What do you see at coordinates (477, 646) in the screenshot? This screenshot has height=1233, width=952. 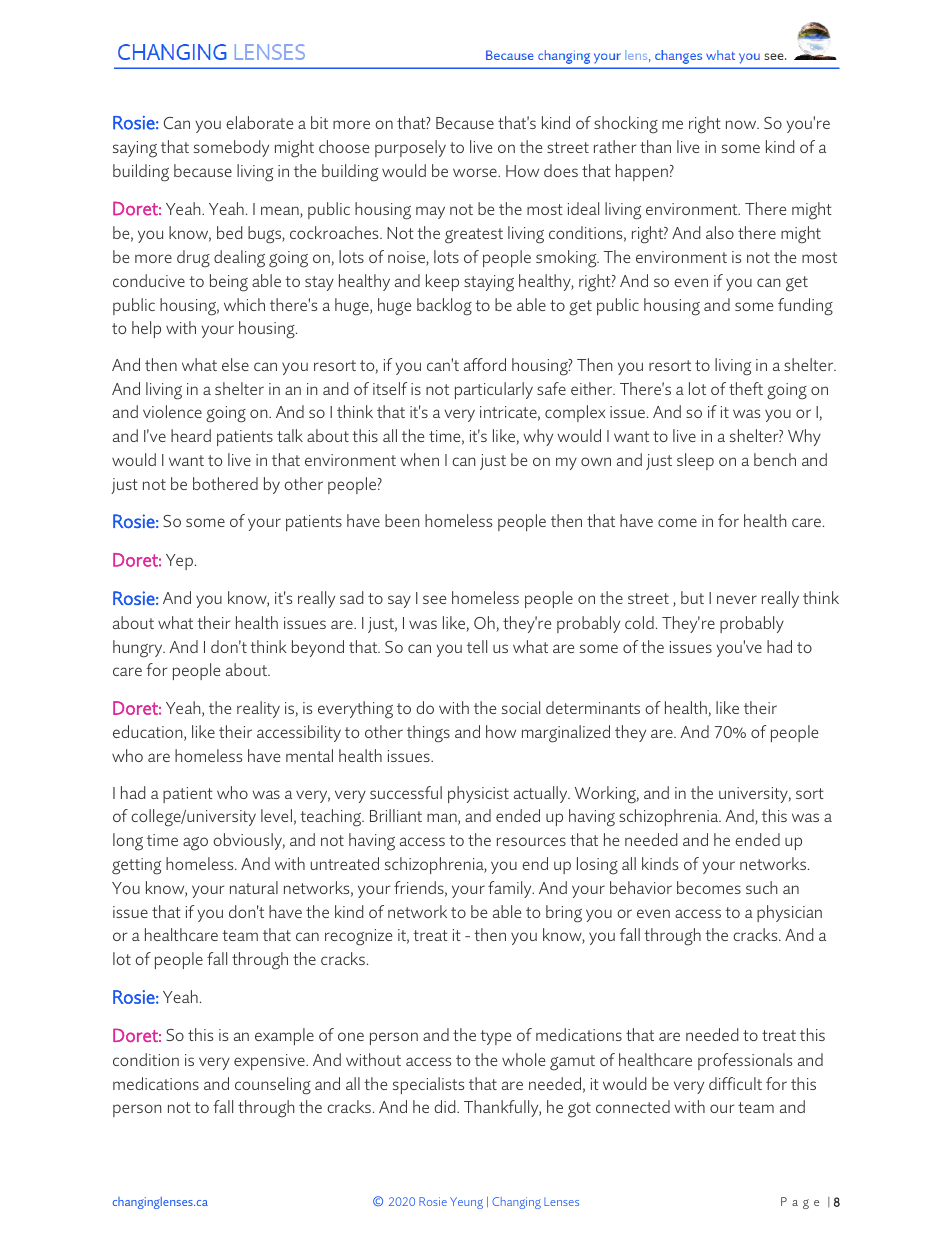 I see `tell` at bounding box center [477, 646].
